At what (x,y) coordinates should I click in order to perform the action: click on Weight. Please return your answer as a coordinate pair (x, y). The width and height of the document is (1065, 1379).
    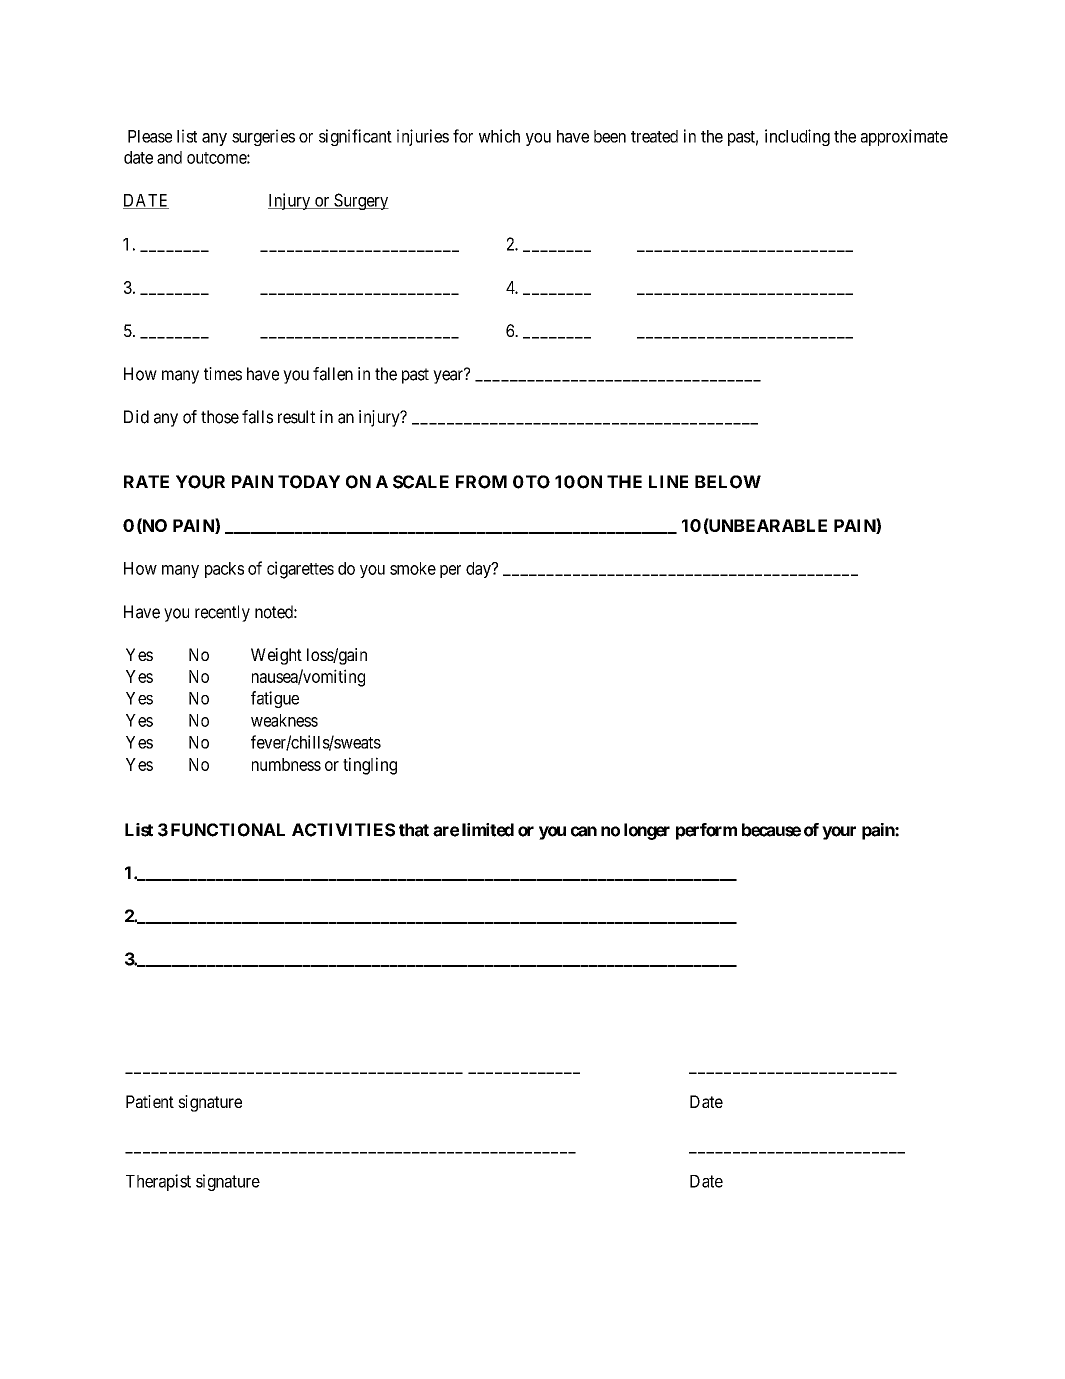
    Looking at the image, I should click on (276, 656).
